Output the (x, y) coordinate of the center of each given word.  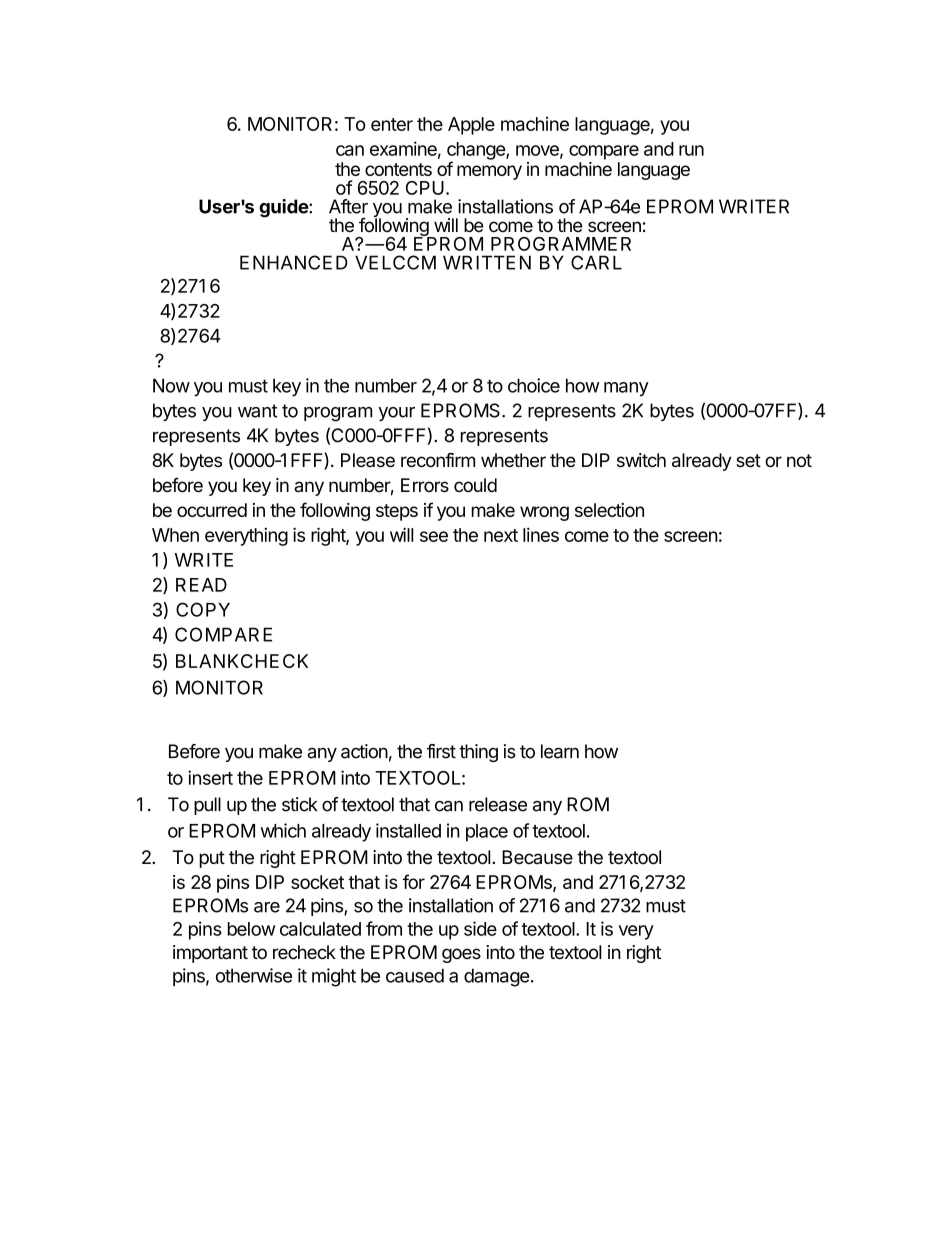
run (691, 150)
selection (609, 510)
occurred (212, 510)
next (501, 535)
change (477, 152)
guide (284, 208)
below (251, 929)
